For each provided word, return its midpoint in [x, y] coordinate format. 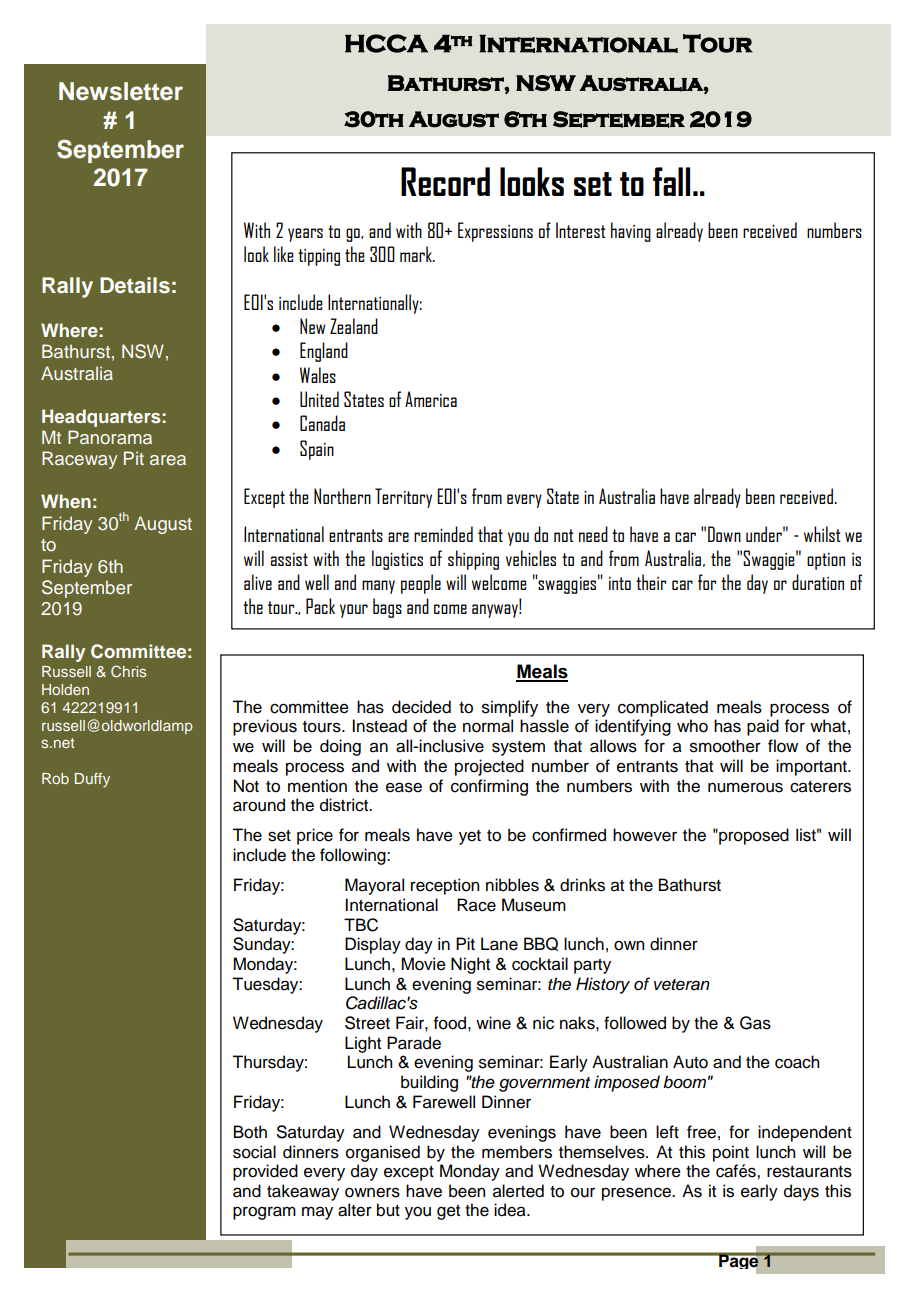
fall [671, 181]
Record [445, 181]
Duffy [92, 780]
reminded [443, 534]
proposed [753, 836]
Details [135, 285]
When [66, 501]
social [254, 1152]
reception [445, 886]
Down [724, 534]
